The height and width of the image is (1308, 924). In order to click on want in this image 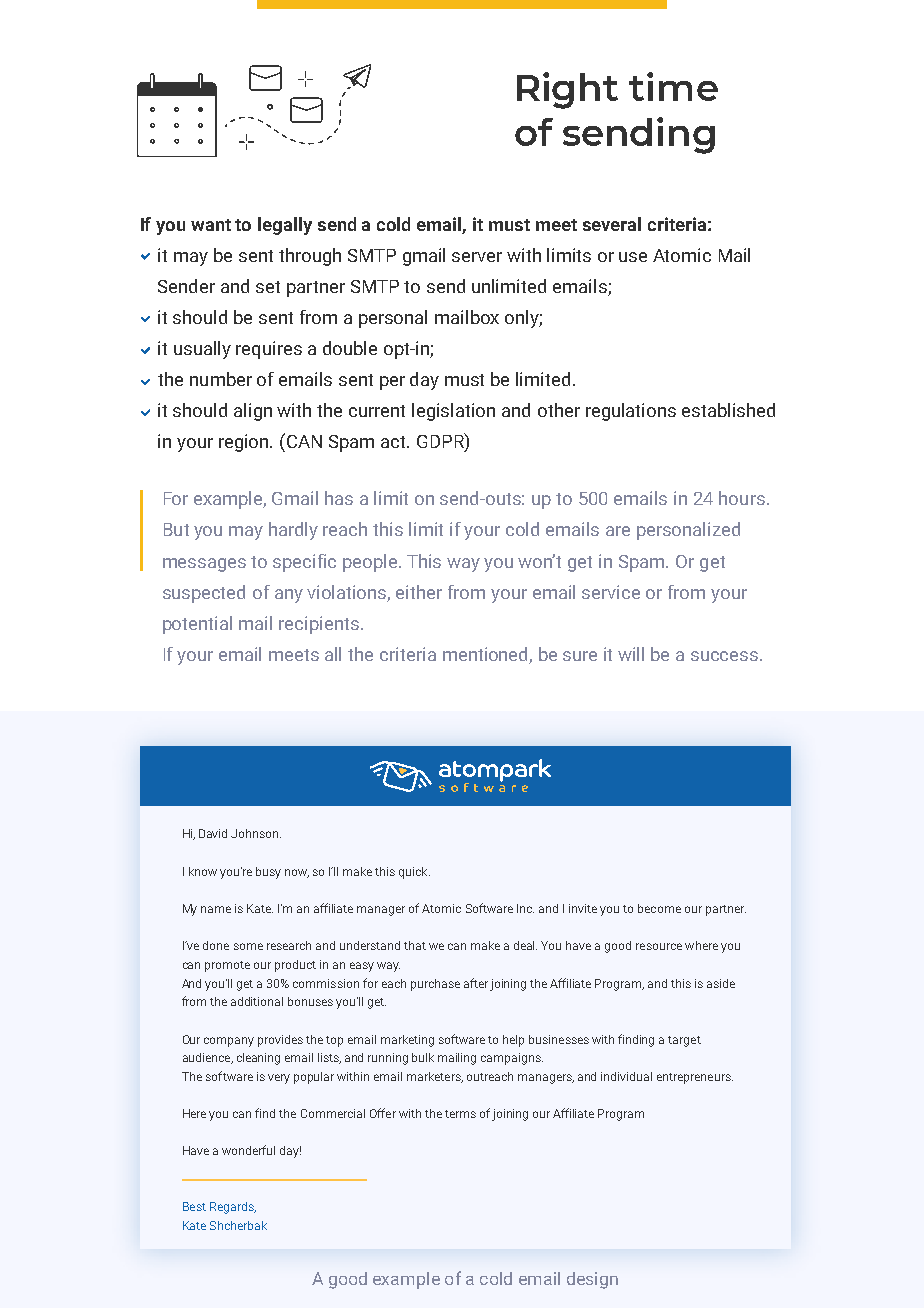, I will do `click(211, 225)`.
